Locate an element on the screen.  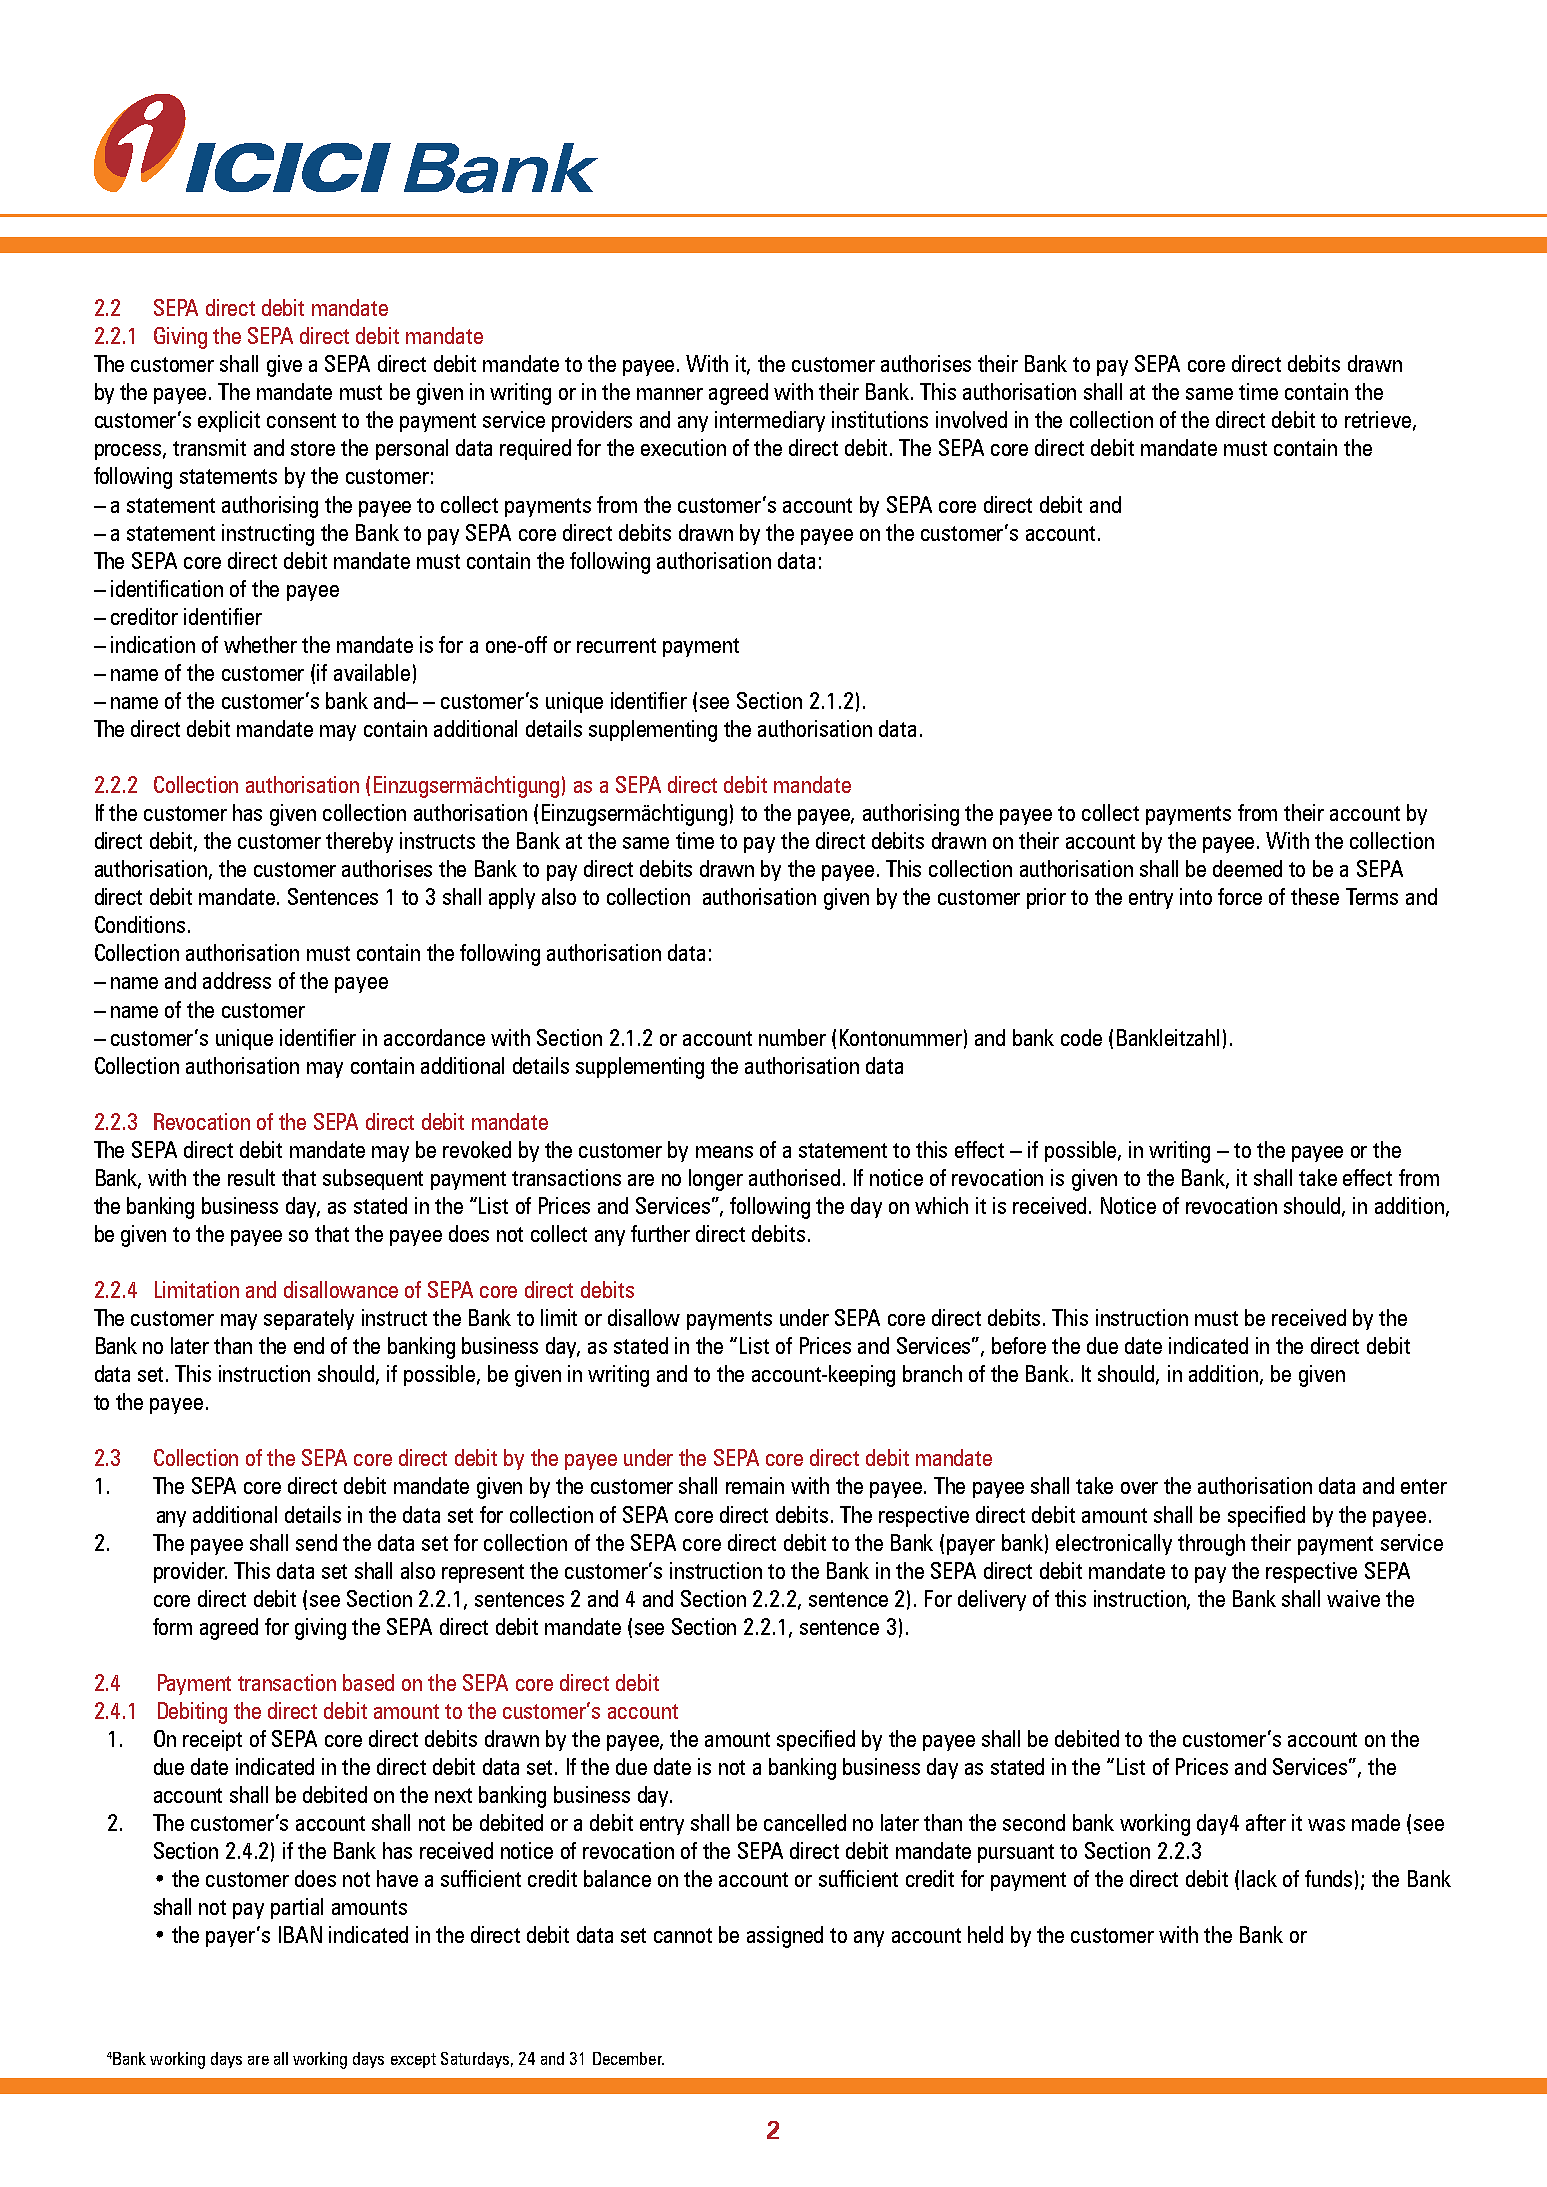
remain is located at coordinates (755, 1485).
